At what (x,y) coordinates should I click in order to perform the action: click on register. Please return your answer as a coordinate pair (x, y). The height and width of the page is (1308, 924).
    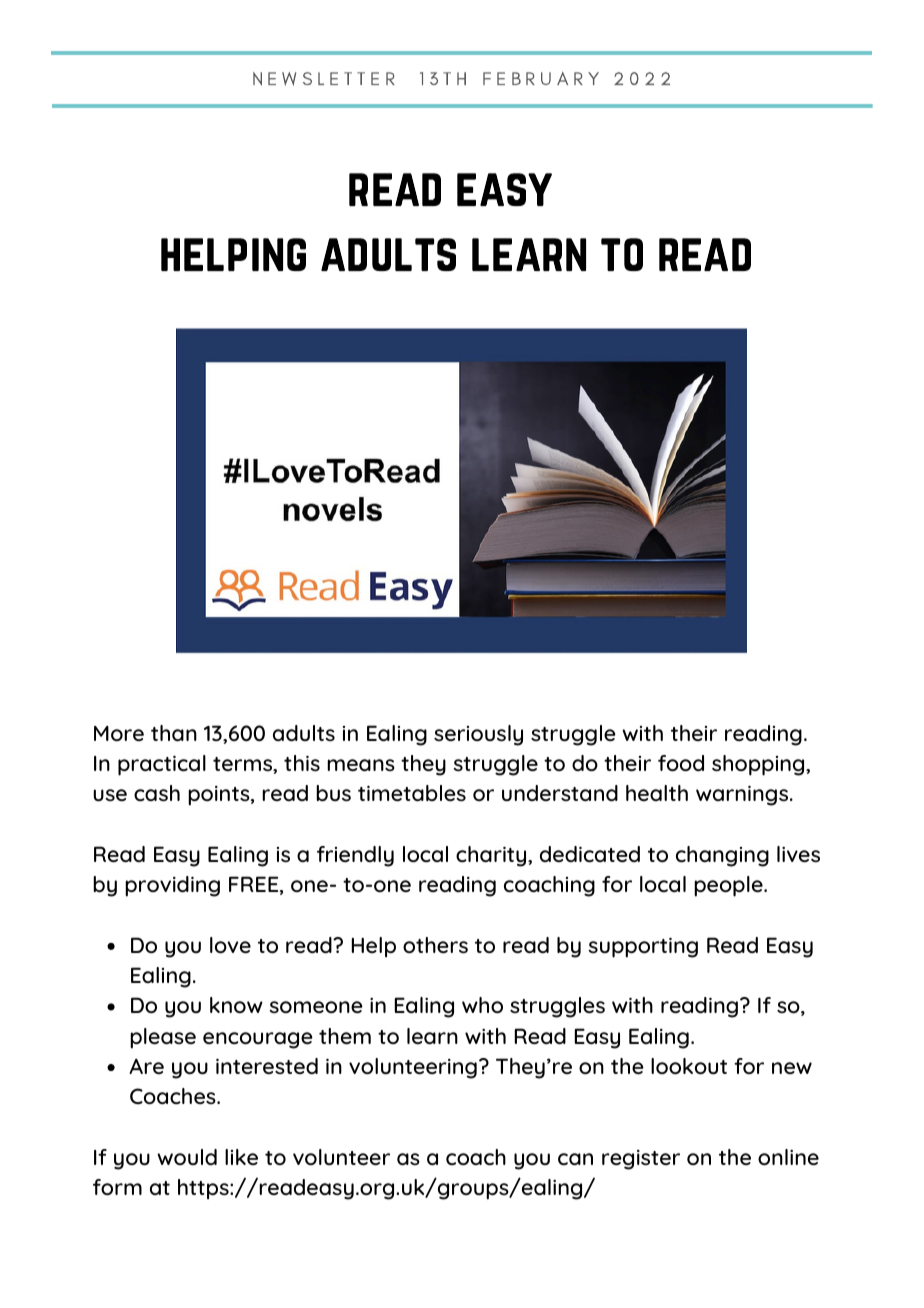
    Looking at the image, I should click on (641, 1160).
